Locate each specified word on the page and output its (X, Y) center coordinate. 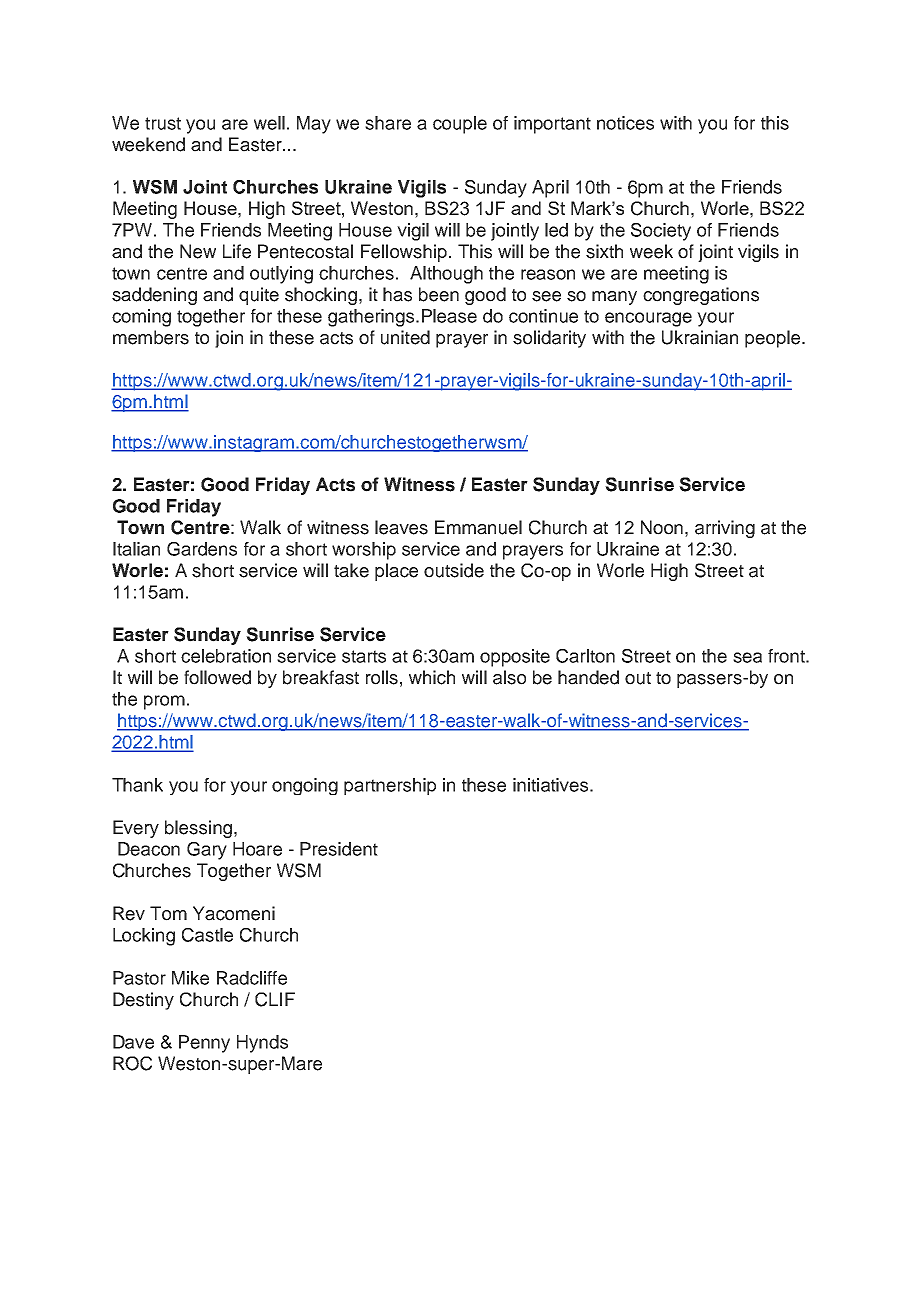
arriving (725, 529)
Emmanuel (478, 527)
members (151, 337)
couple (460, 125)
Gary (207, 851)
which (432, 677)
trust (163, 123)
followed (217, 677)
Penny (204, 1044)
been (439, 294)
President (339, 849)
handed (588, 677)
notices (625, 123)
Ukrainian (700, 337)
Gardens (202, 549)
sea (747, 657)
